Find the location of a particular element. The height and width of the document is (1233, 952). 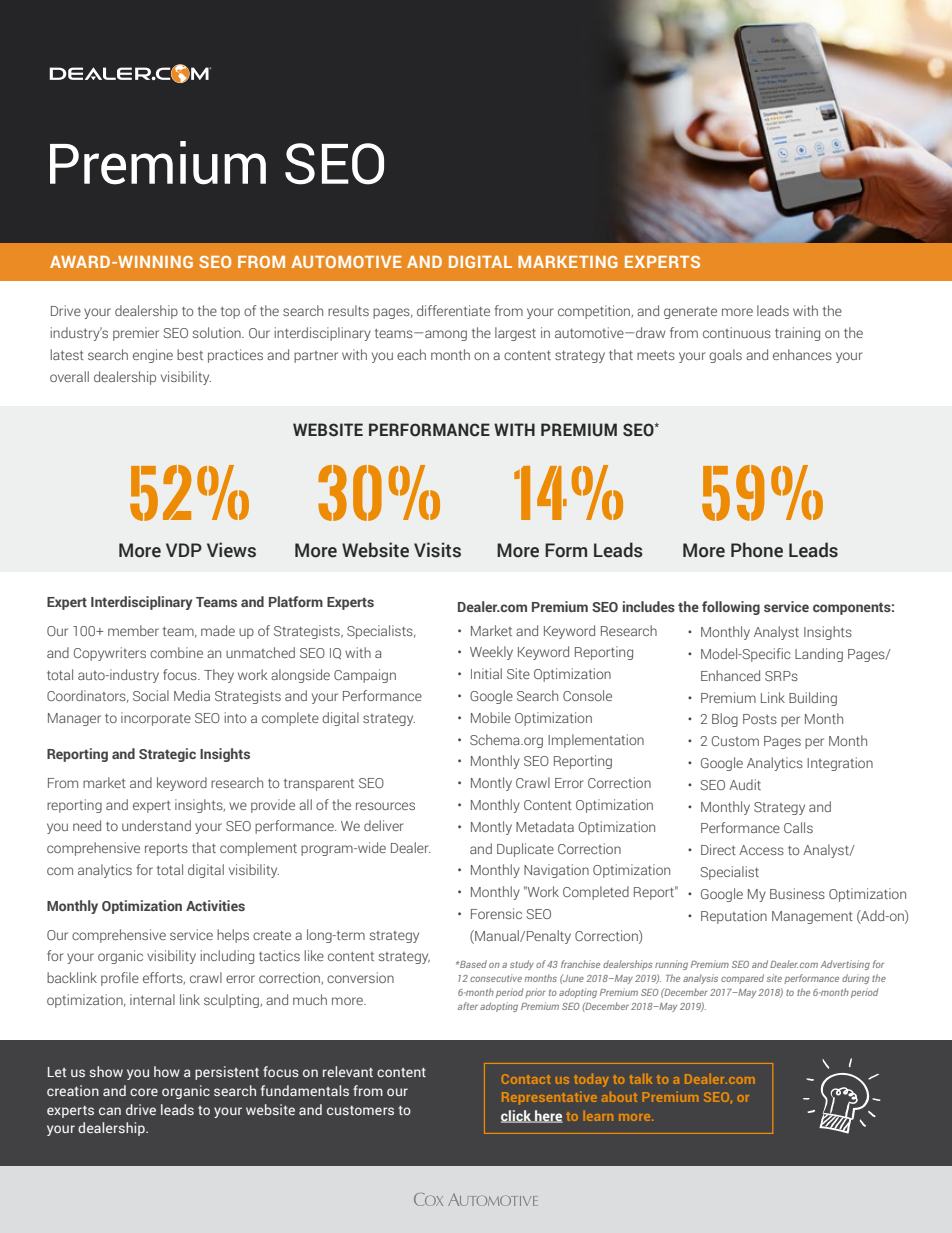

Forensic is located at coordinates (496, 913).
